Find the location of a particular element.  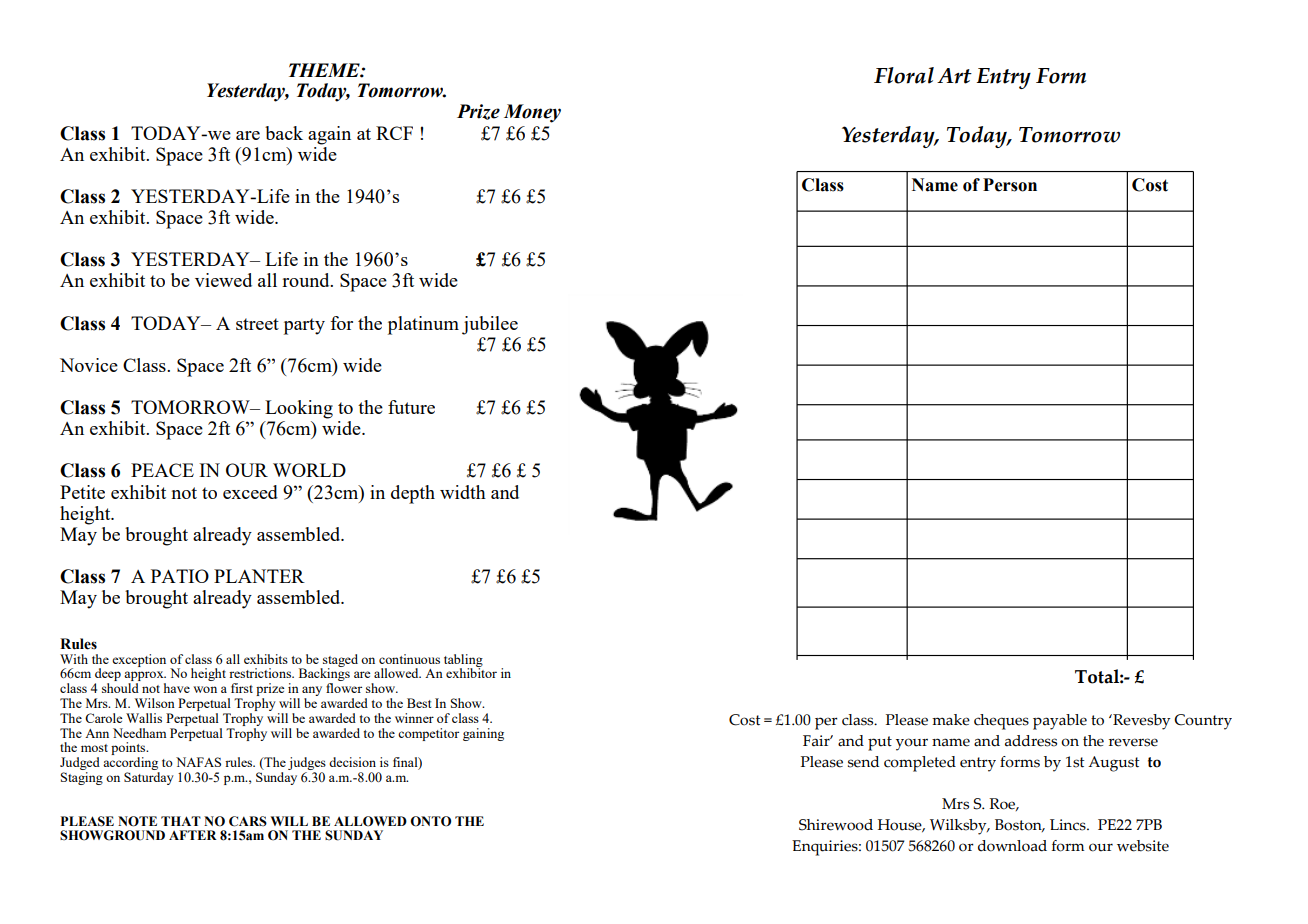

jubilee is located at coordinates (490, 325).
